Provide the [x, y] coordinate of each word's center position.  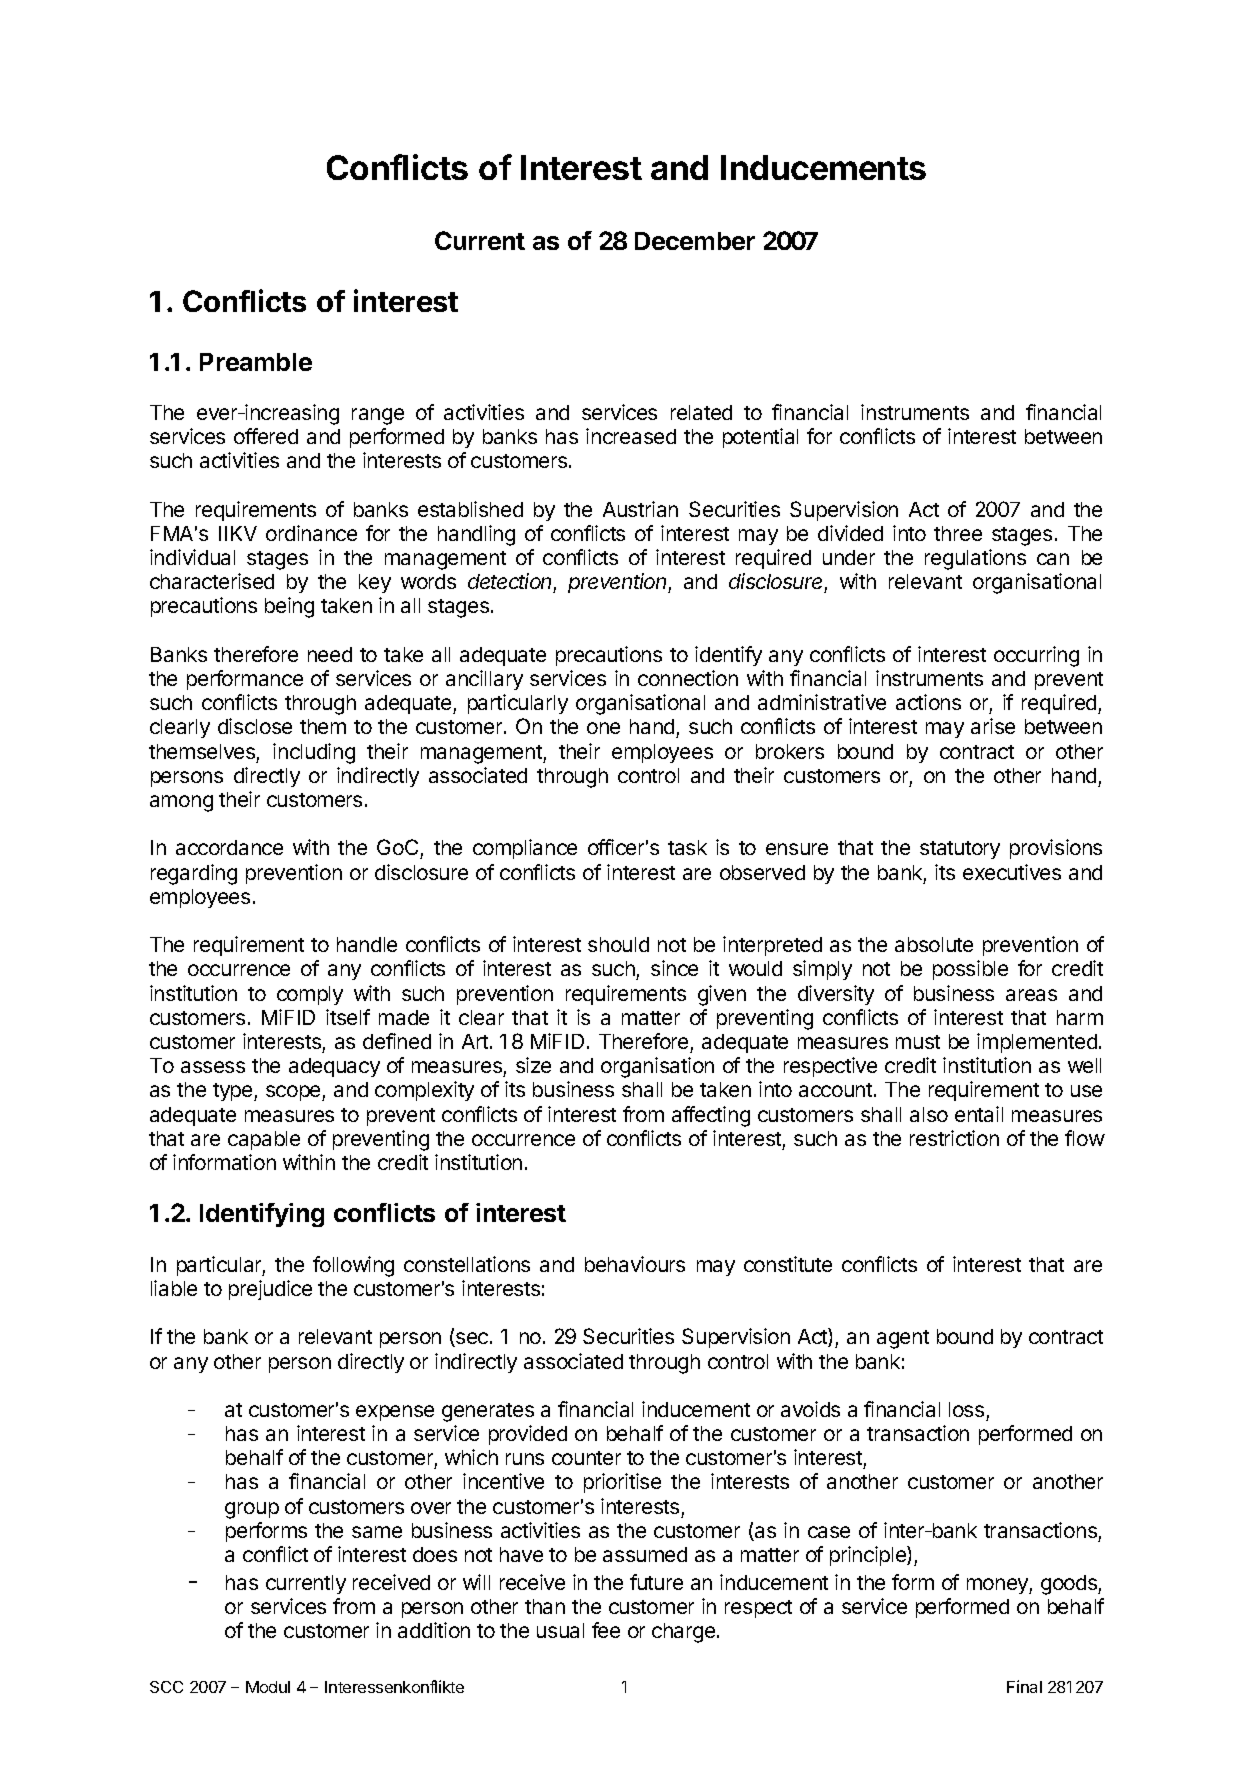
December [695, 241]
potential [760, 438]
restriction [954, 1138]
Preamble [256, 362]
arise [993, 726]
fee [606, 1630]
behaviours [635, 1264]
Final [1024, 1686]
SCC [166, 1687]
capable [264, 1140]
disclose [255, 726]
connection [688, 678]
